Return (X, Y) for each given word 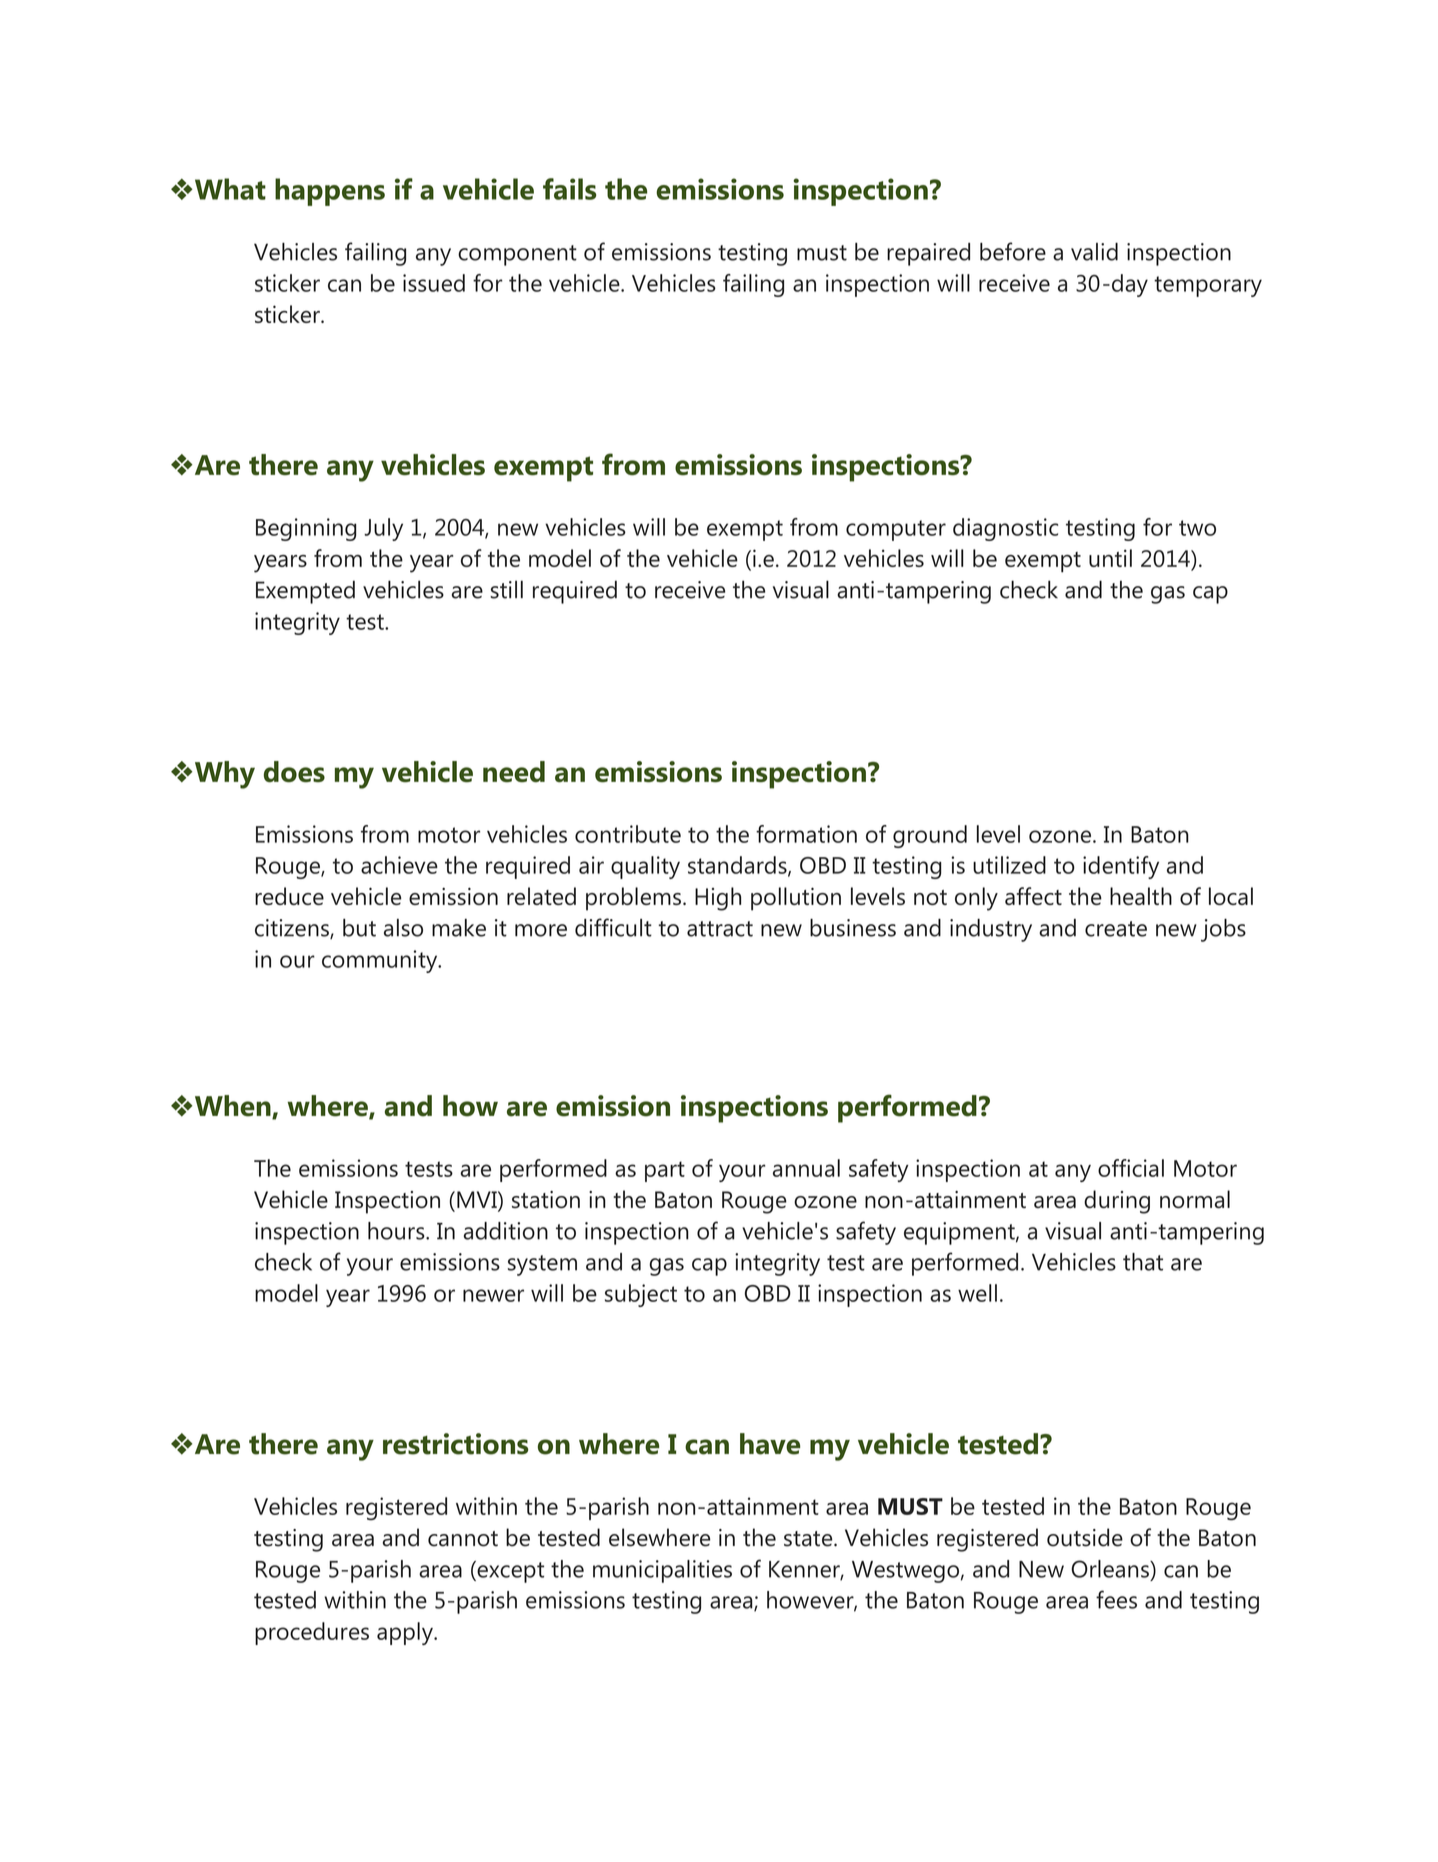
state (809, 1539)
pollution (796, 899)
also (403, 928)
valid (1094, 252)
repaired (928, 254)
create (1116, 929)
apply (406, 1633)
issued (434, 283)
